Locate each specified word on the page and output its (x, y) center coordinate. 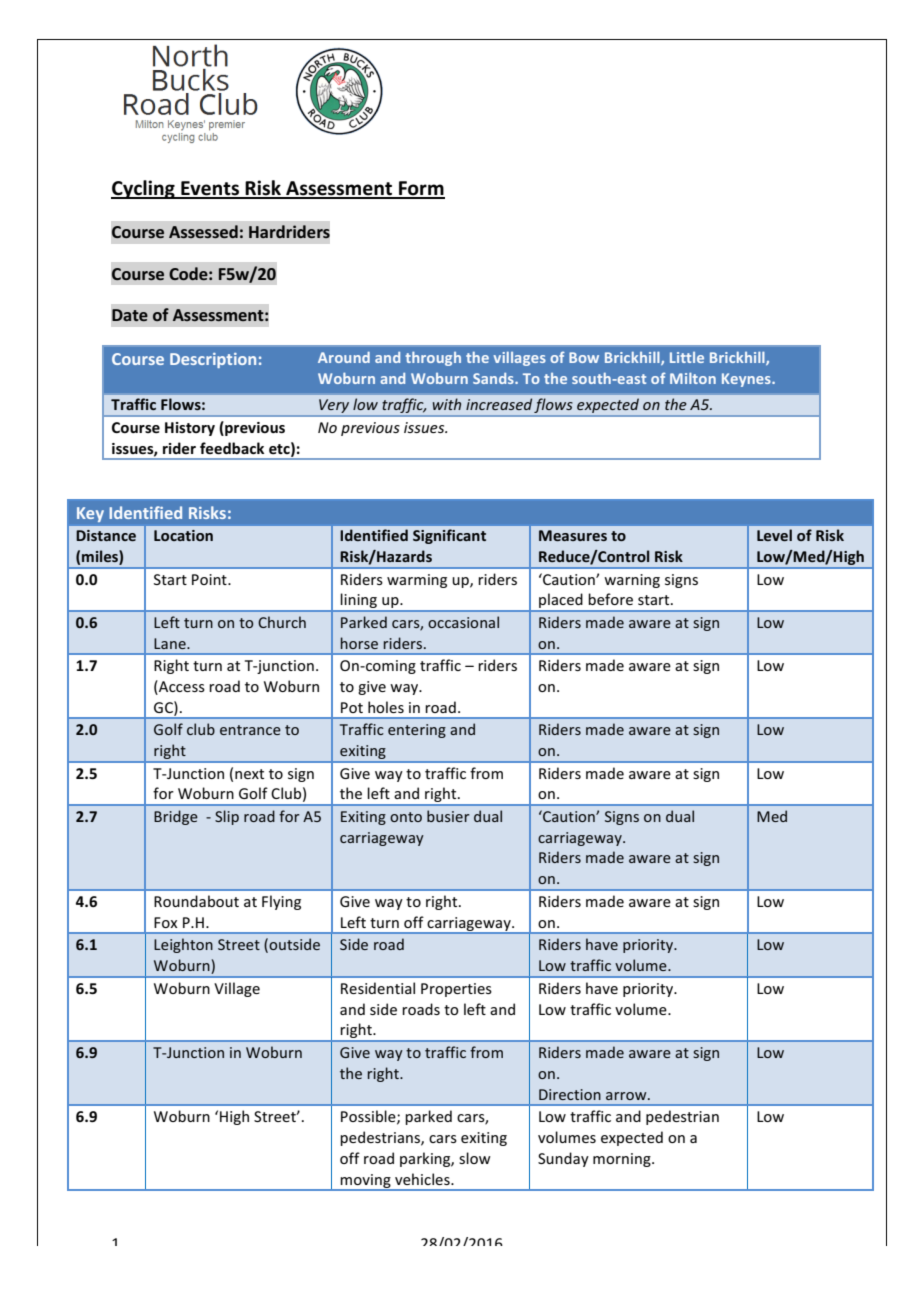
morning (623, 1160)
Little (687, 357)
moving (366, 1182)
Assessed (203, 231)
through (433, 358)
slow (475, 1158)
